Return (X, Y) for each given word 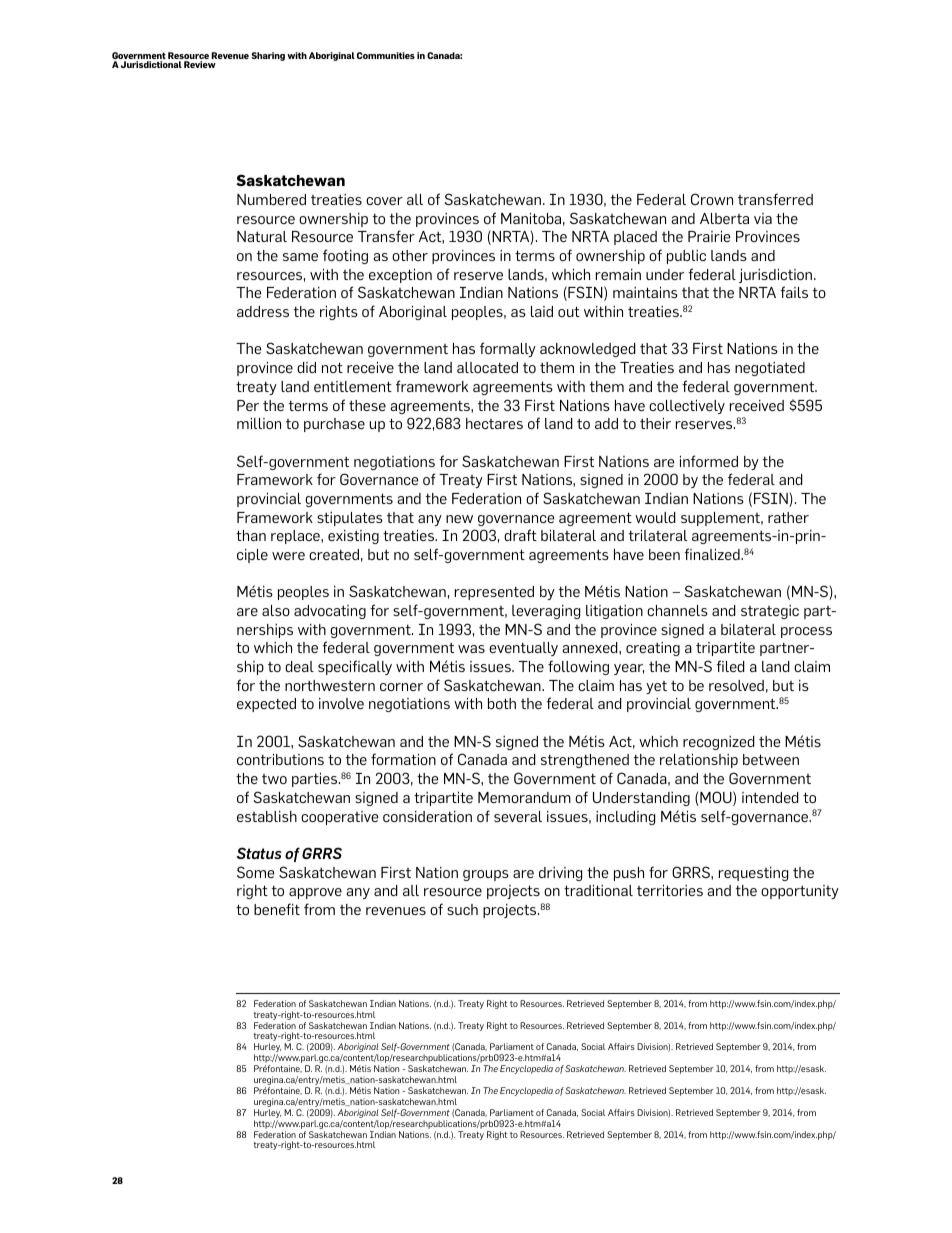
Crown (712, 199)
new (459, 519)
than (251, 535)
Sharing (268, 56)
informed (709, 461)
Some (255, 872)
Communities (386, 55)
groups (486, 875)
